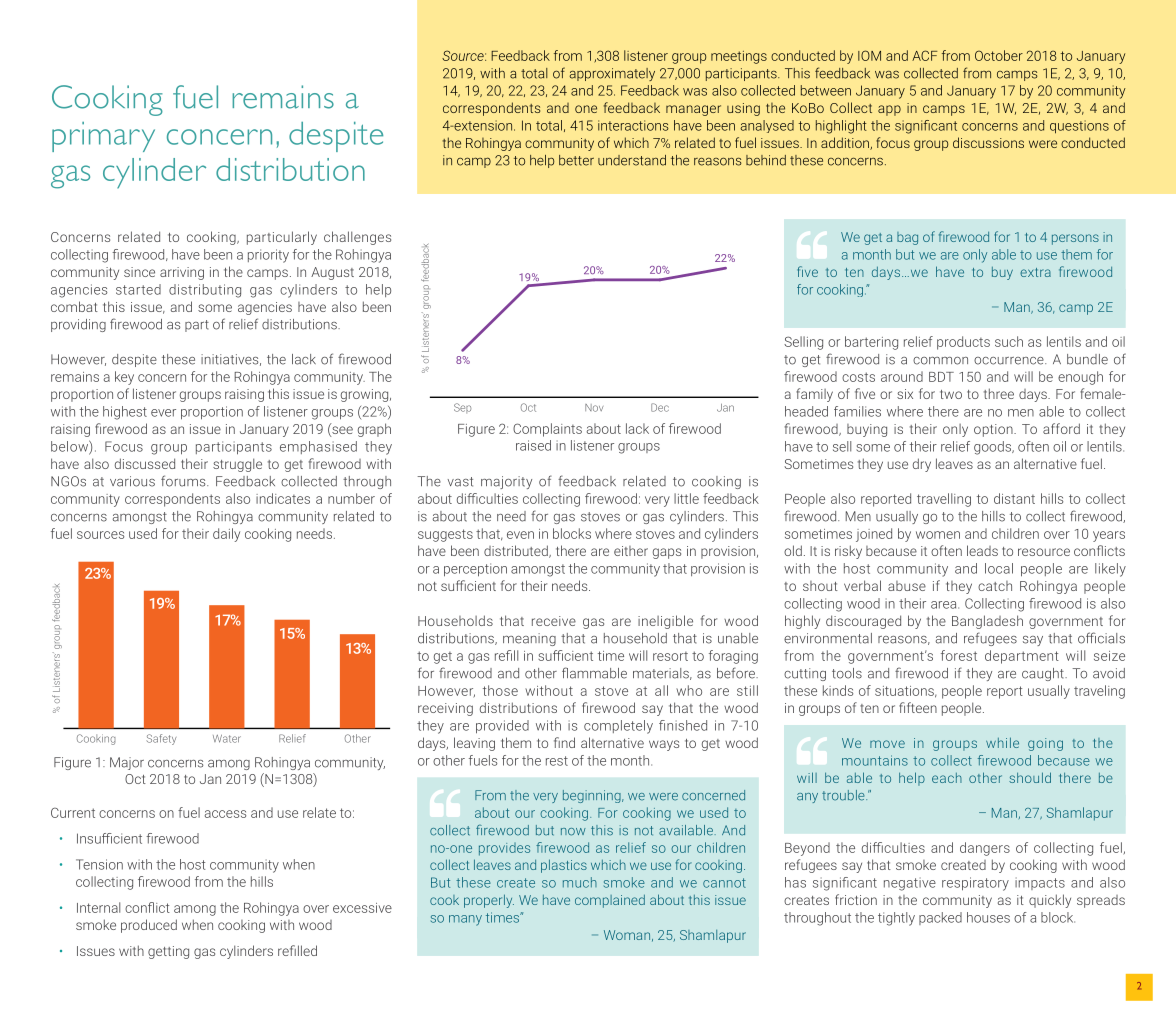 This page has width=1176, height=1024. I want to click on approximately, so click(612, 74).
